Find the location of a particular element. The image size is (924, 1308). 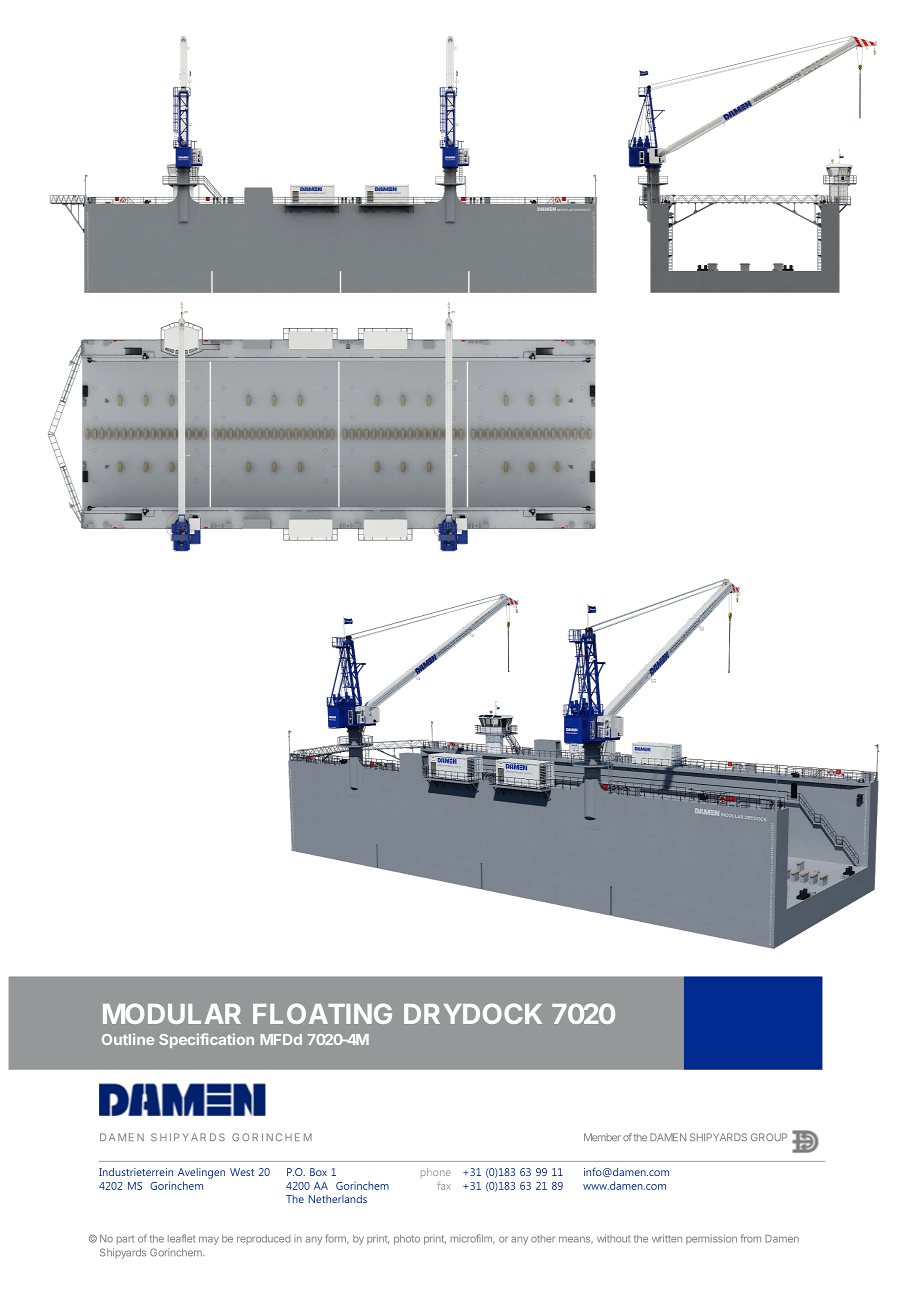

GROUP is located at coordinates (769, 1137).
